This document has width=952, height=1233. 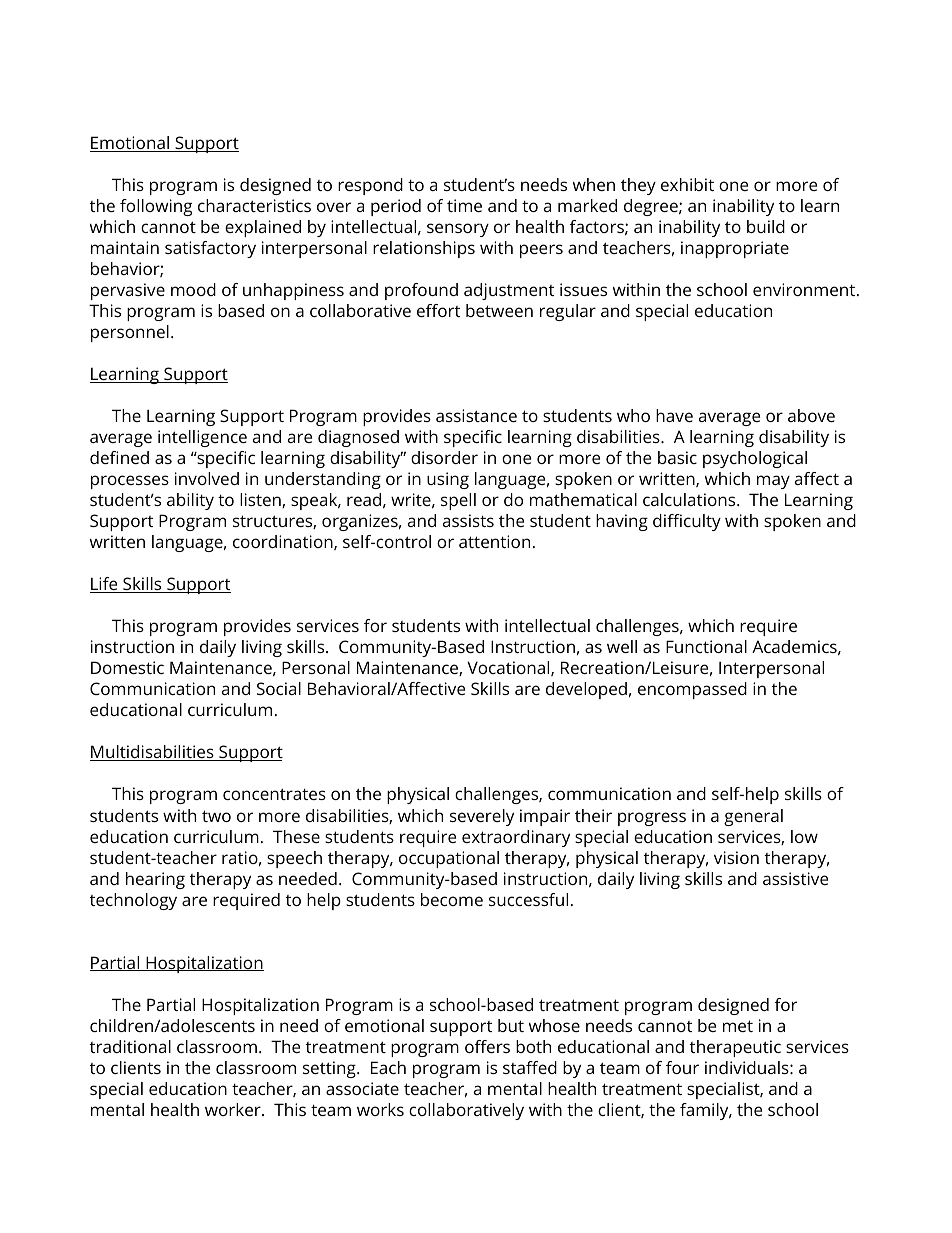 I want to click on Domestic, so click(x=127, y=667).
